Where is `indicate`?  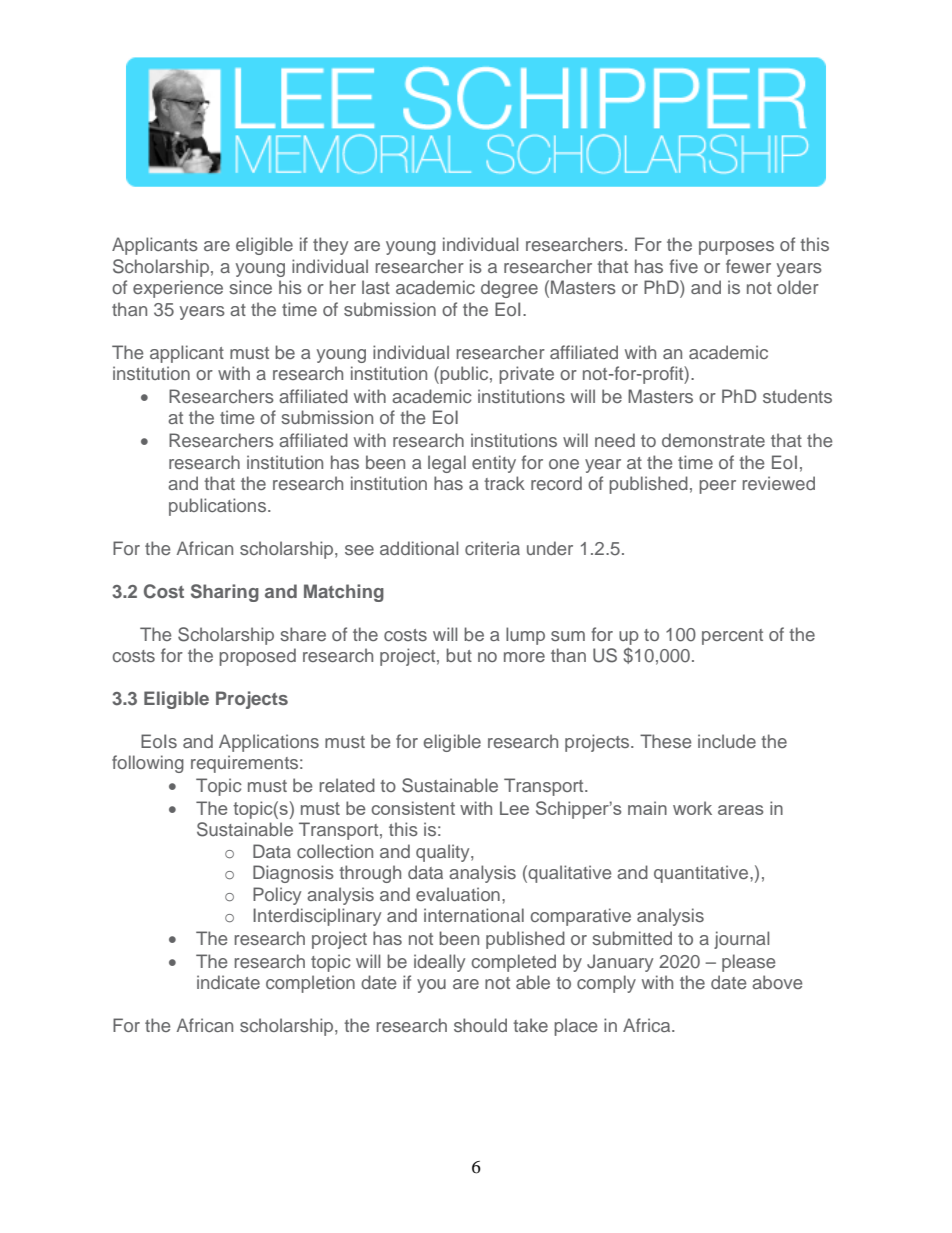
indicate is located at coordinates (228, 982).
